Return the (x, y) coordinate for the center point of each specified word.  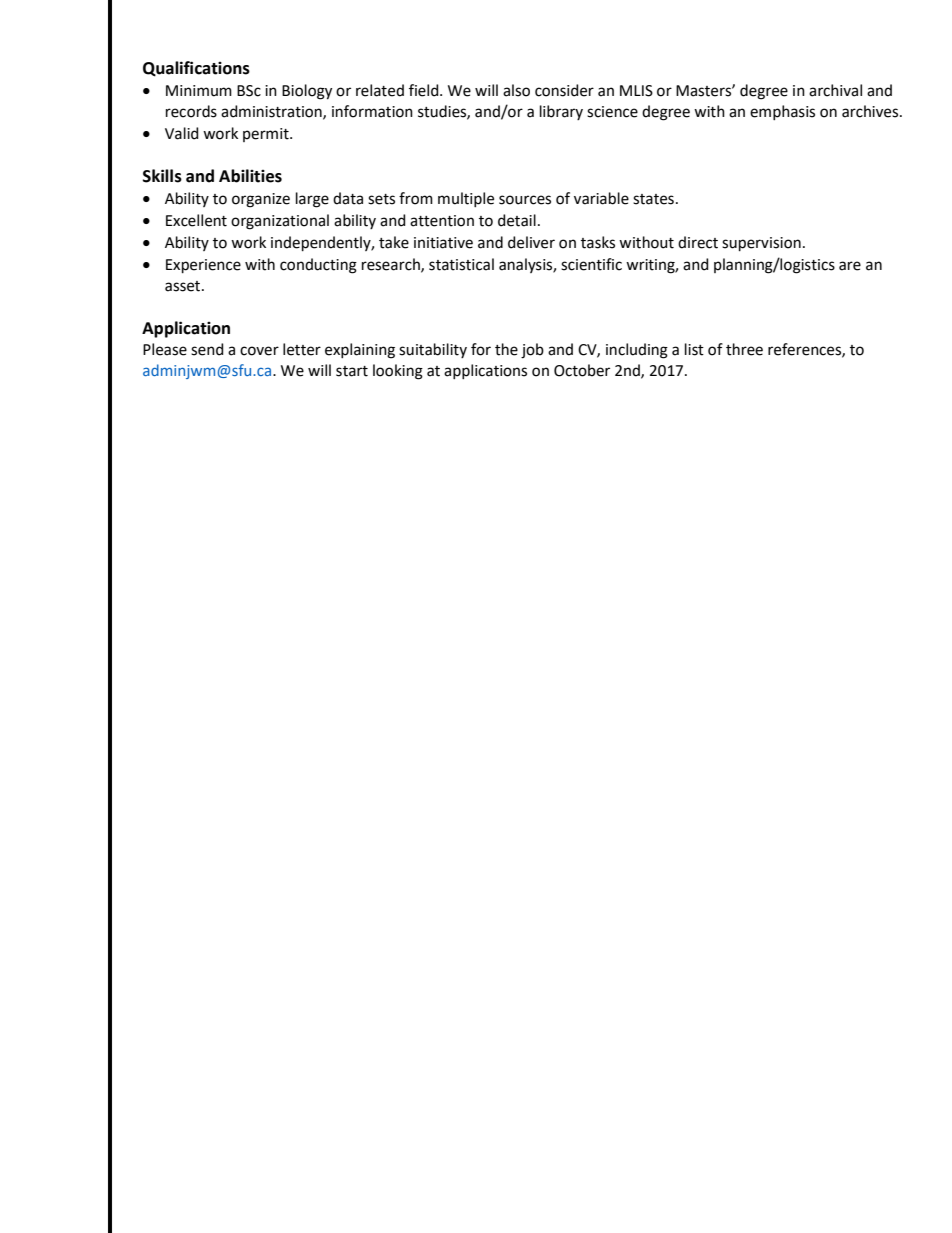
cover (259, 351)
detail (517, 220)
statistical (461, 264)
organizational (280, 222)
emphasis (782, 112)
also (516, 90)
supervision (761, 244)
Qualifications (196, 69)
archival (835, 90)
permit (267, 135)
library (561, 112)
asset (184, 286)
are (850, 266)
